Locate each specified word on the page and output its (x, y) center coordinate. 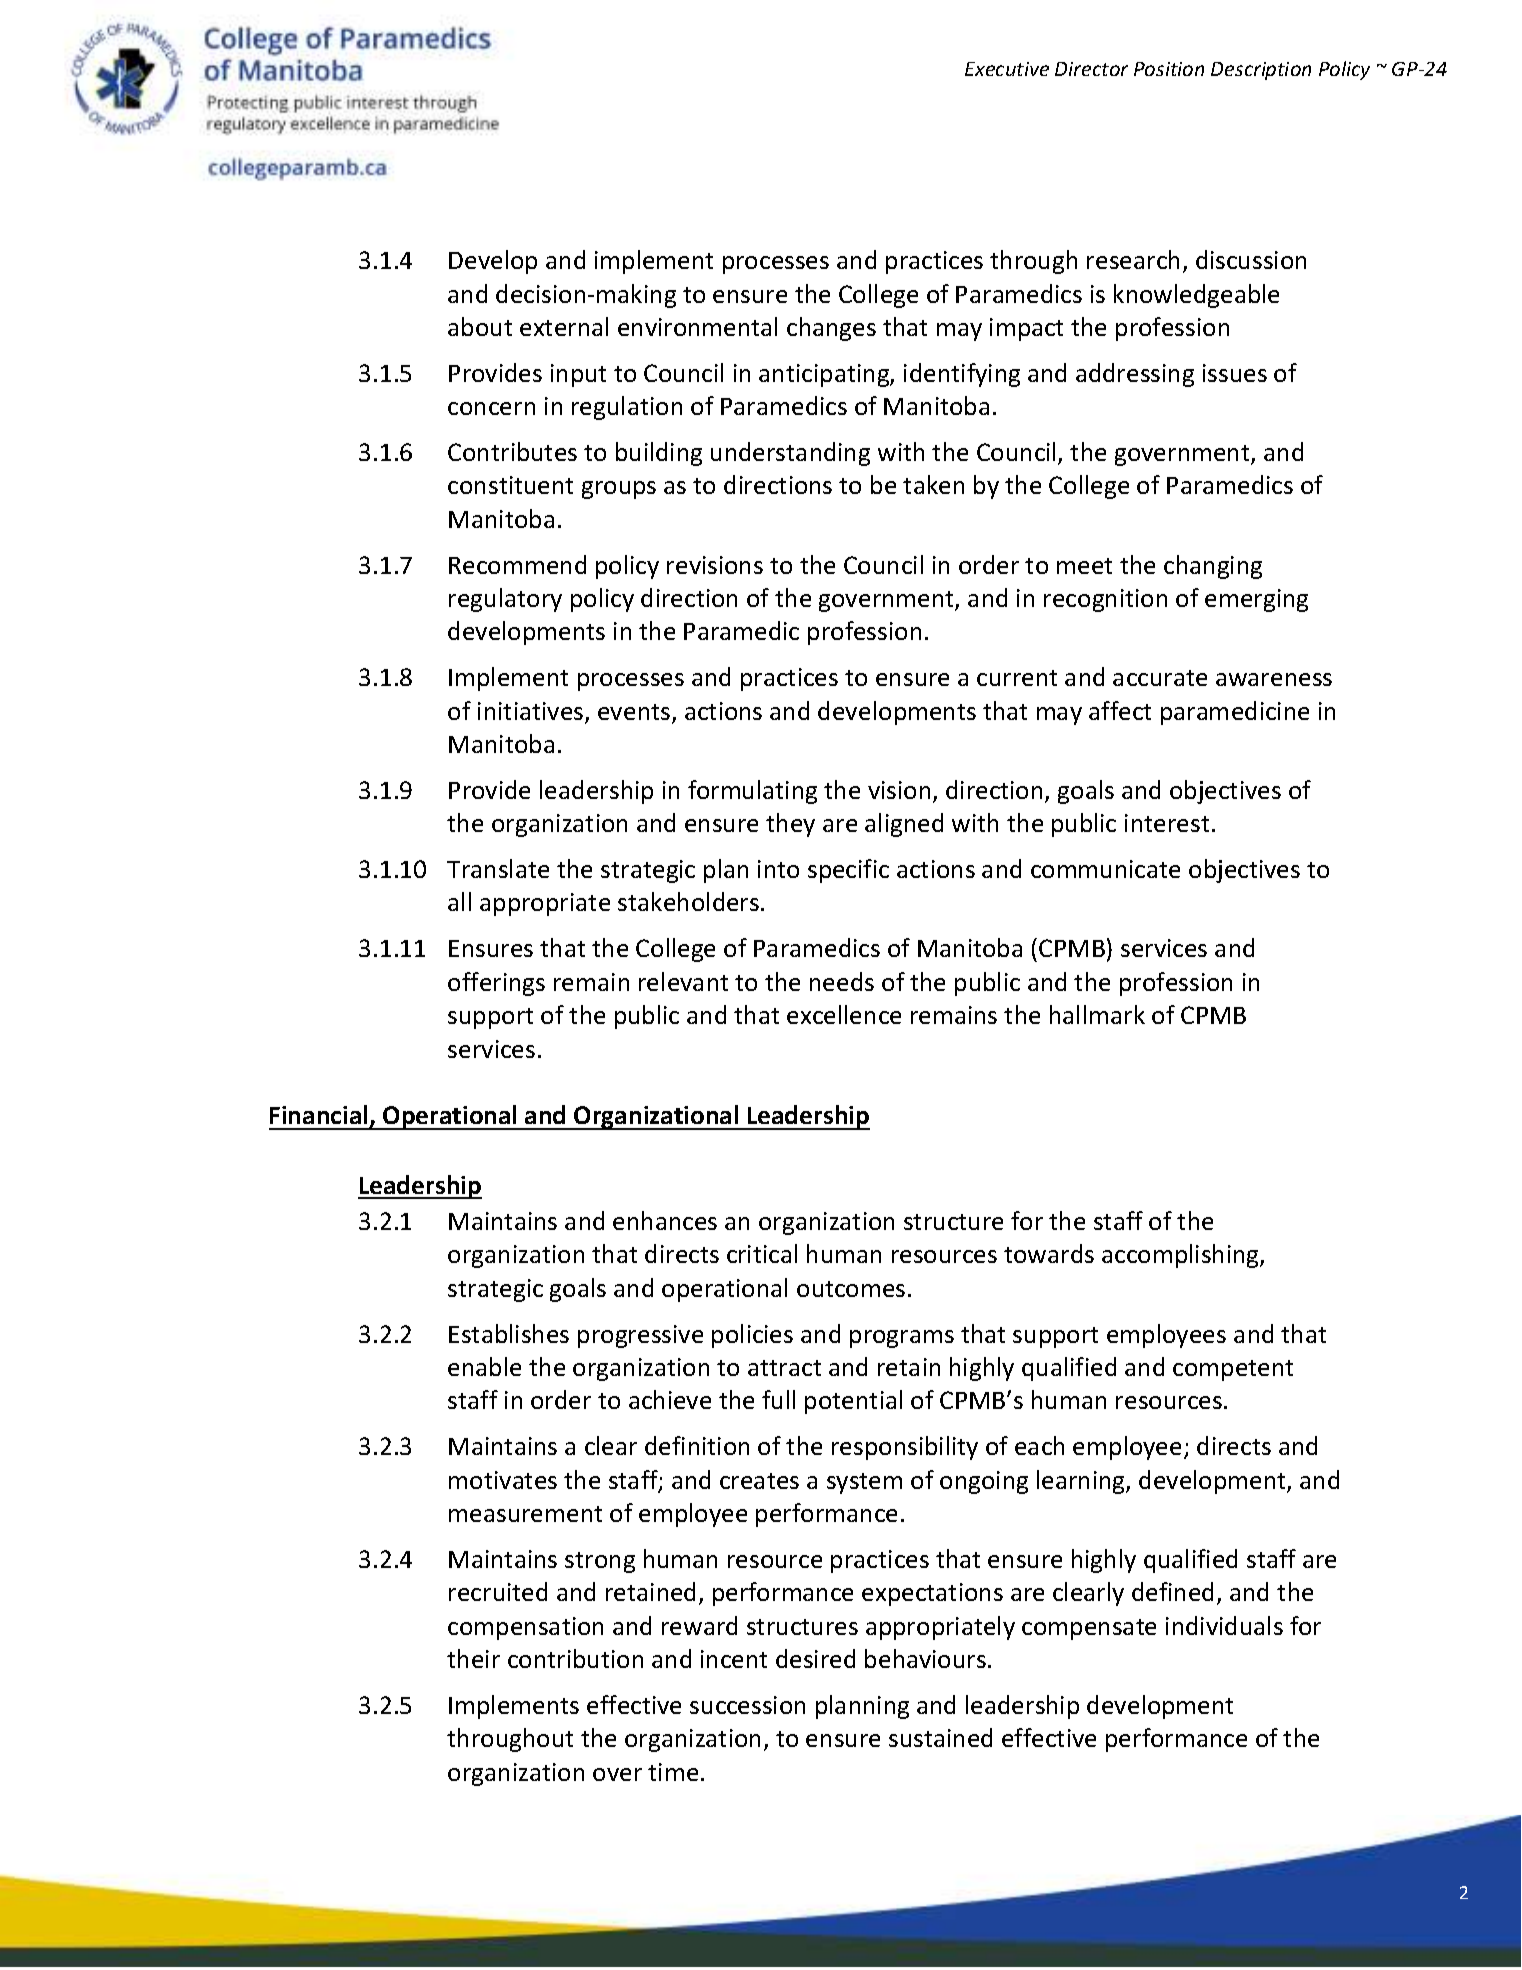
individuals (1224, 1625)
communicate (1105, 869)
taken (933, 484)
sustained (940, 1737)
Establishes (509, 1333)
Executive (1007, 69)
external (564, 326)
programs (902, 1339)
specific (848, 871)
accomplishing (1181, 1256)
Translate (498, 868)
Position (1169, 69)
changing (1213, 567)
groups (619, 490)
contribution (575, 1658)
